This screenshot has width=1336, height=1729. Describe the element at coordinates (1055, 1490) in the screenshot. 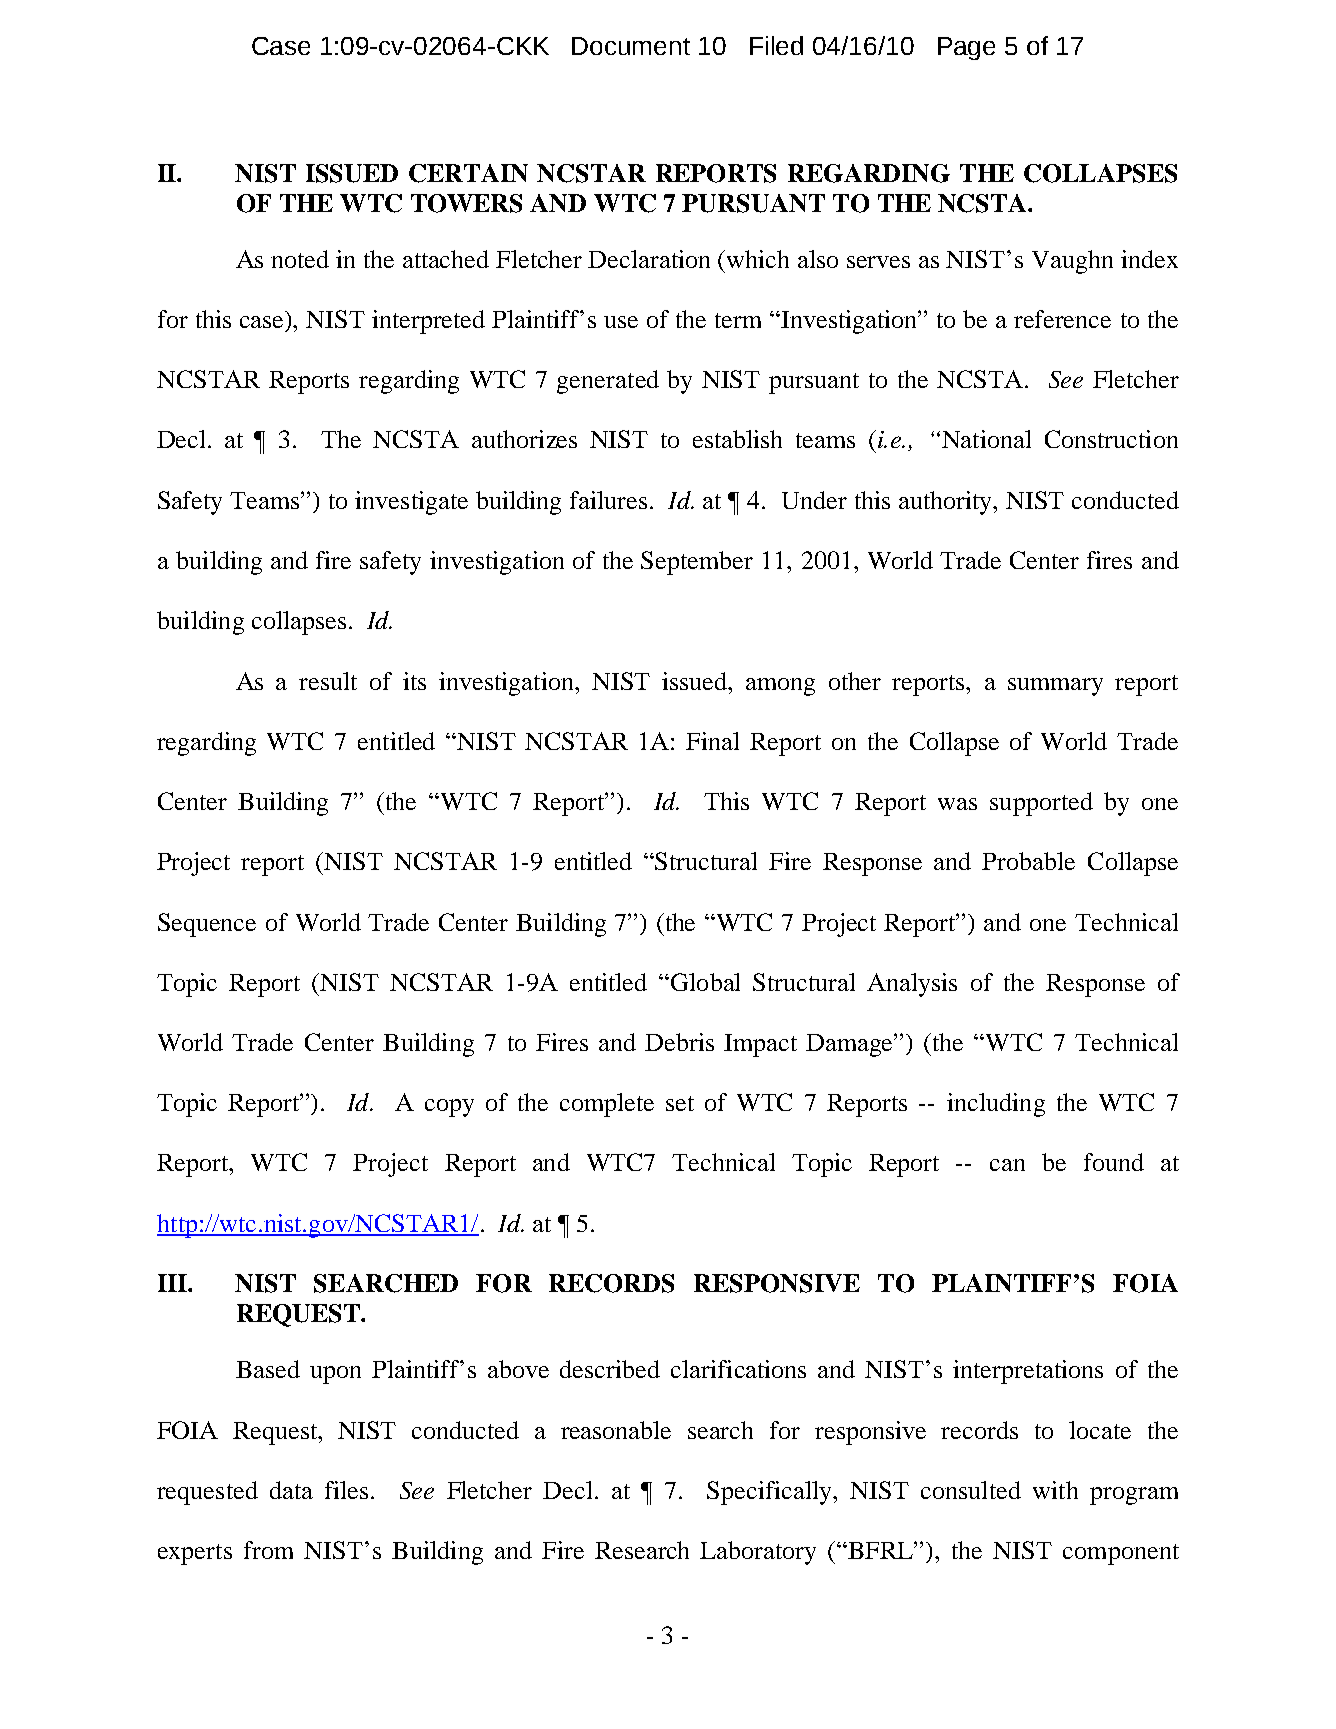

I see `with` at that location.
